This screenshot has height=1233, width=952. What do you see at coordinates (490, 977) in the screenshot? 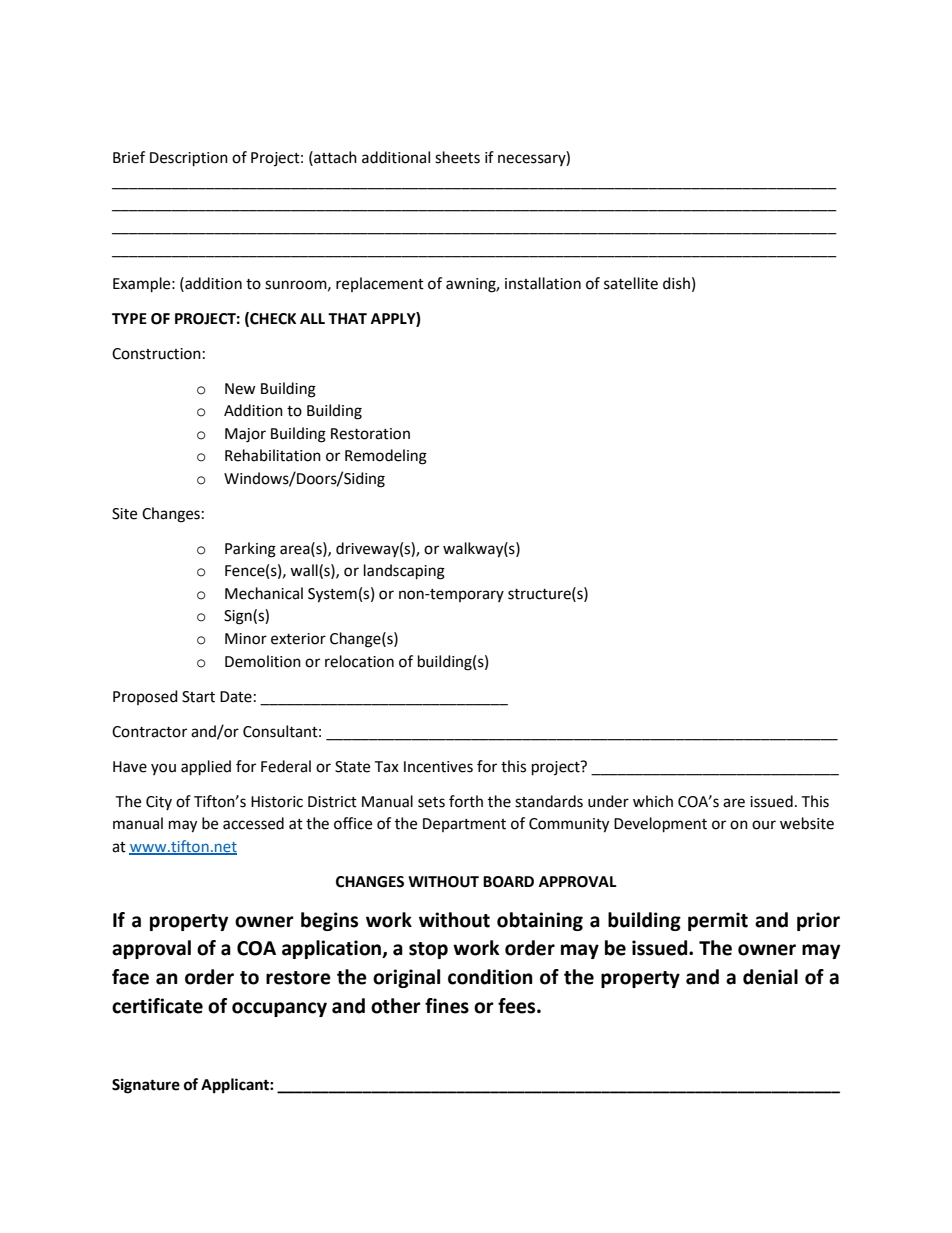
I see `condition` at bounding box center [490, 977].
